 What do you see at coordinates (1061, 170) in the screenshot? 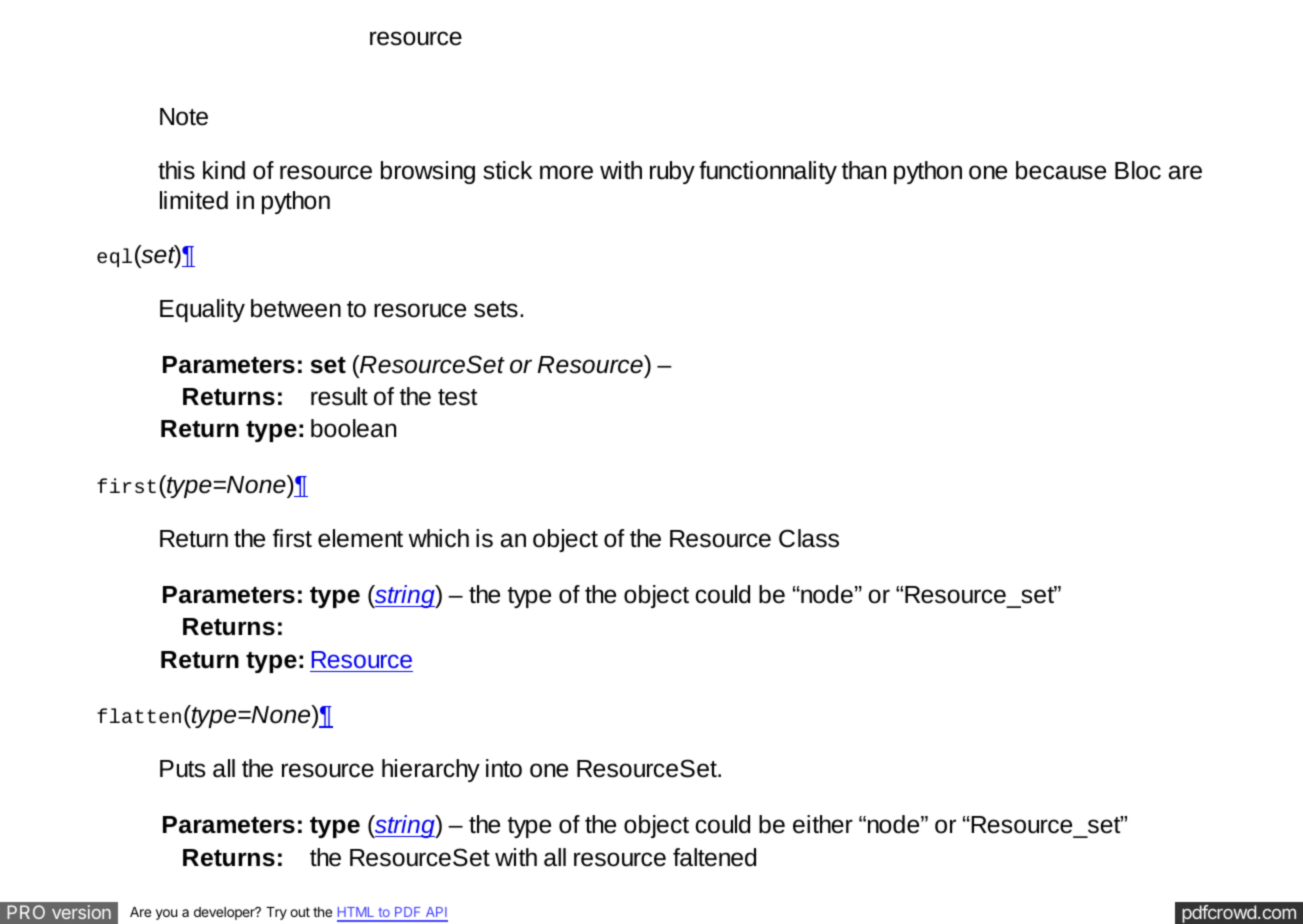
I see `because` at bounding box center [1061, 170].
